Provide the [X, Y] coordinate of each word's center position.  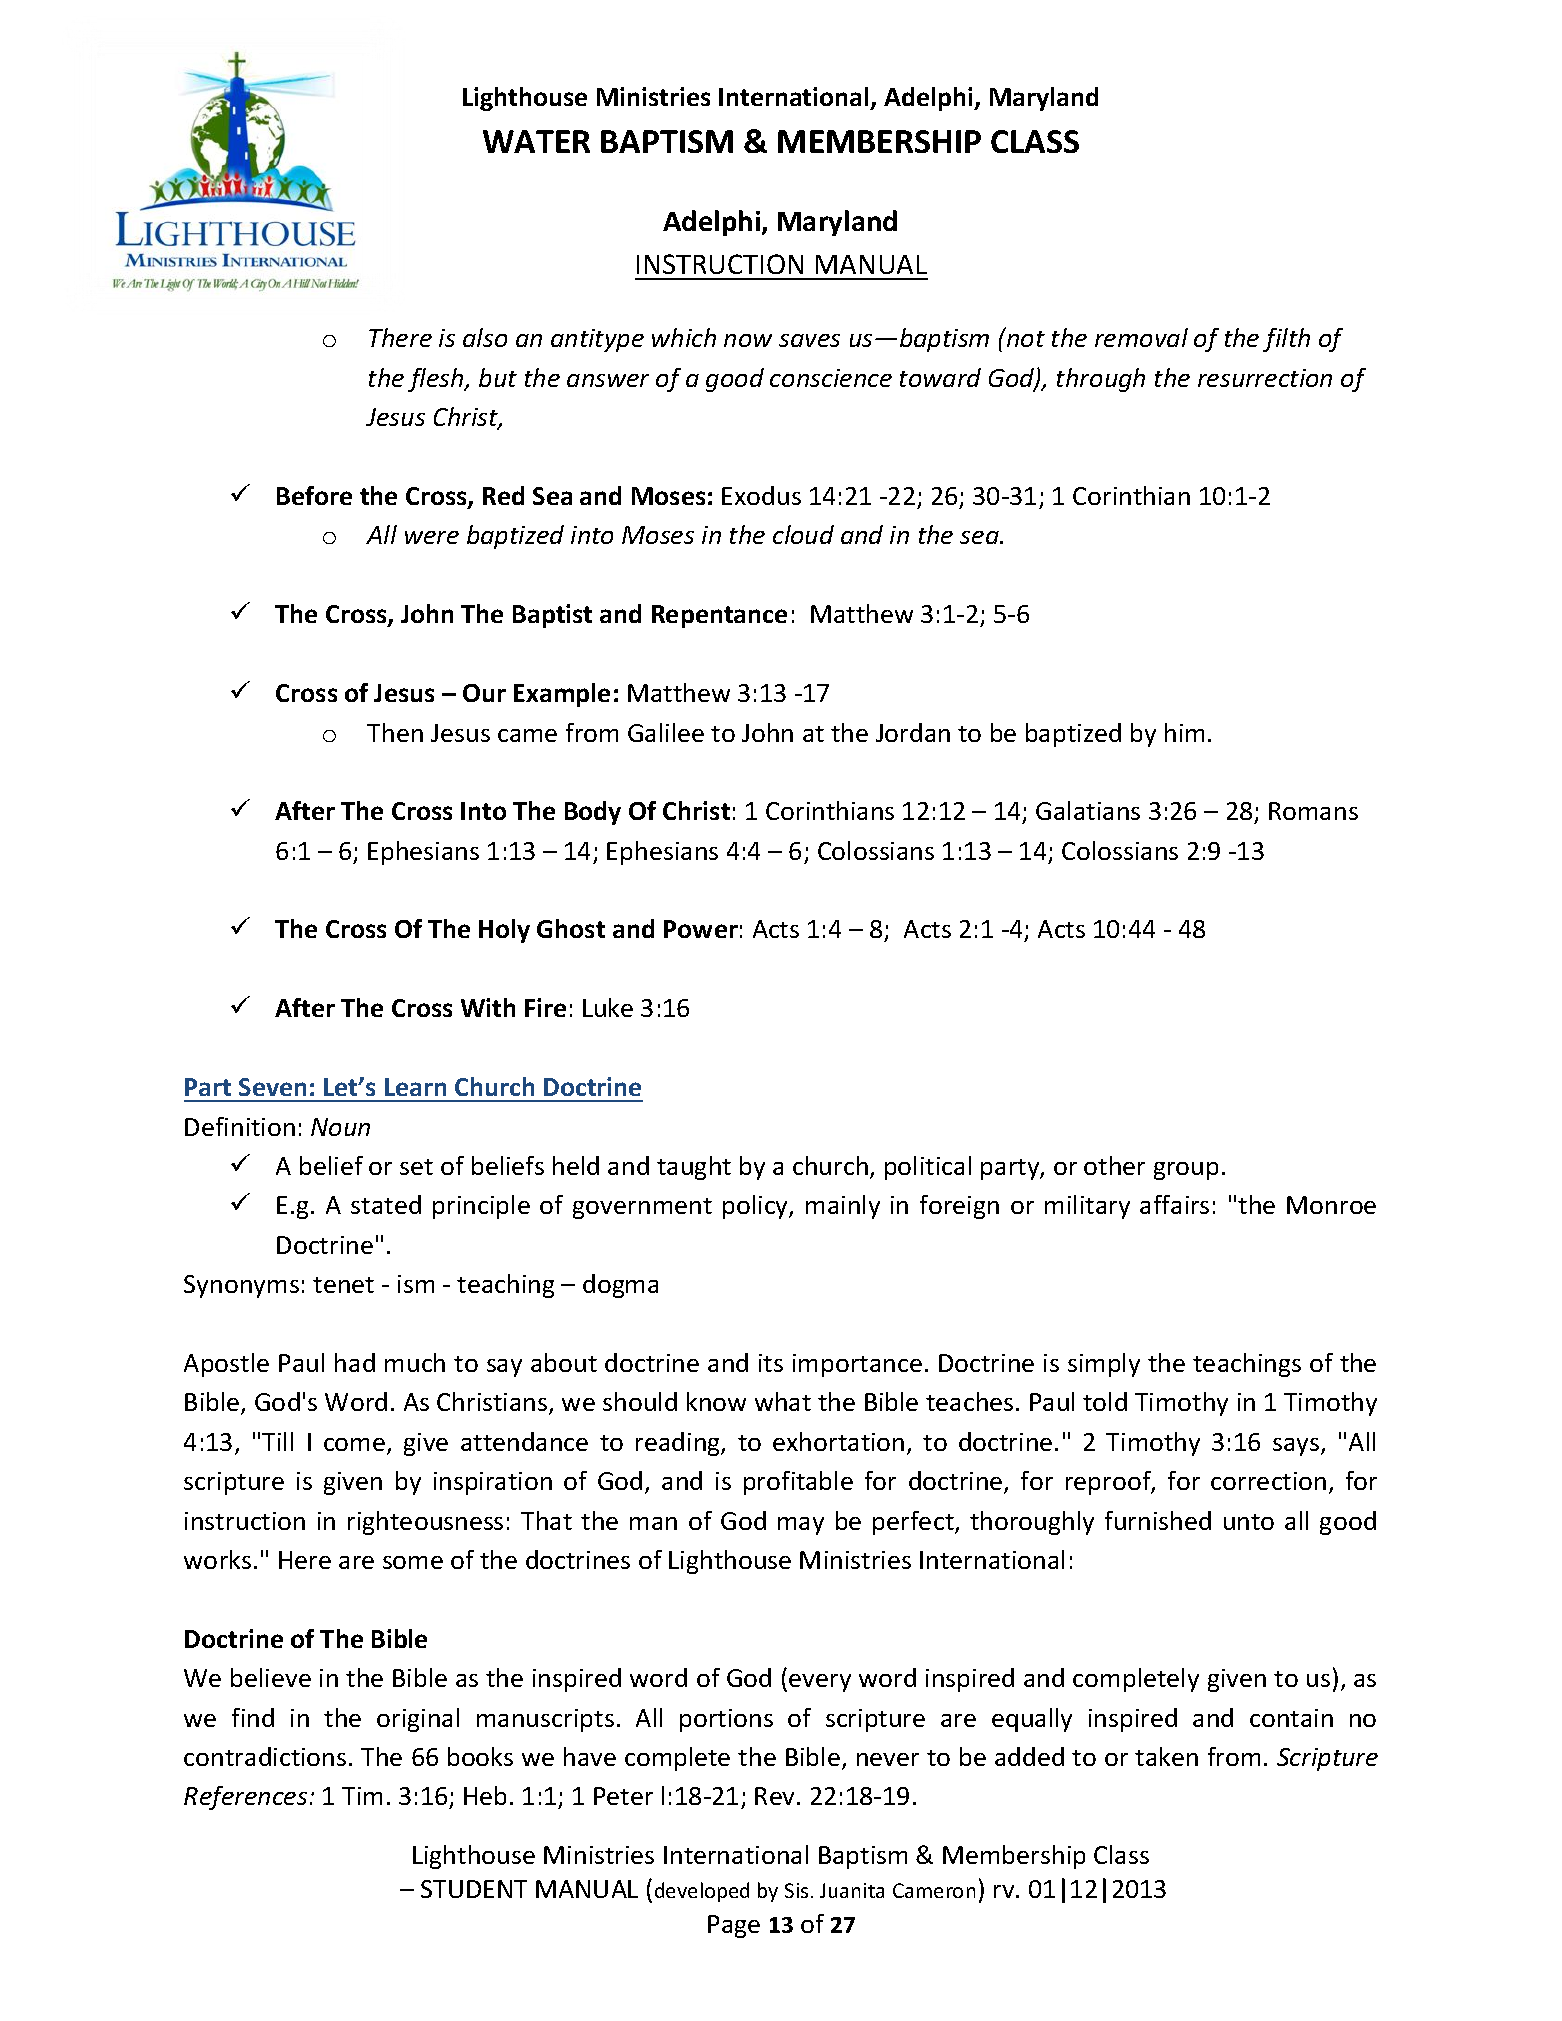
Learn [415, 1087]
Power [701, 929]
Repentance [719, 616]
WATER [536, 141]
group [1186, 1171]
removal [1141, 337]
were [432, 537]
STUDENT [474, 1889]
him [1184, 732]
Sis [796, 1890]
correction [1268, 1481]
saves [809, 340]
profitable [798, 1483]
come [354, 1444]
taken [1166, 1756]
